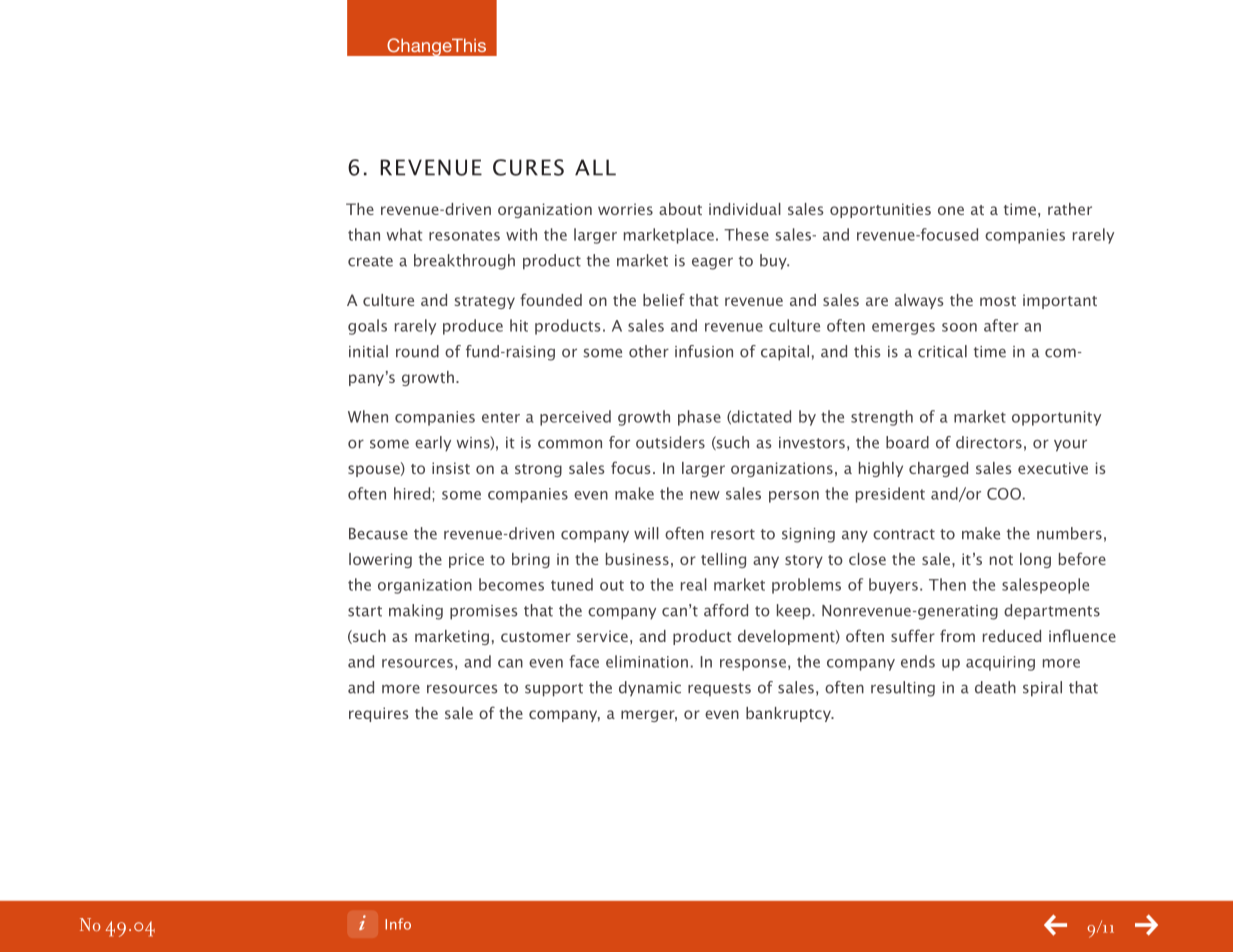 The height and width of the screenshot is (952, 1233). What do you see at coordinates (951, 210) in the screenshot?
I see `one` at bounding box center [951, 210].
